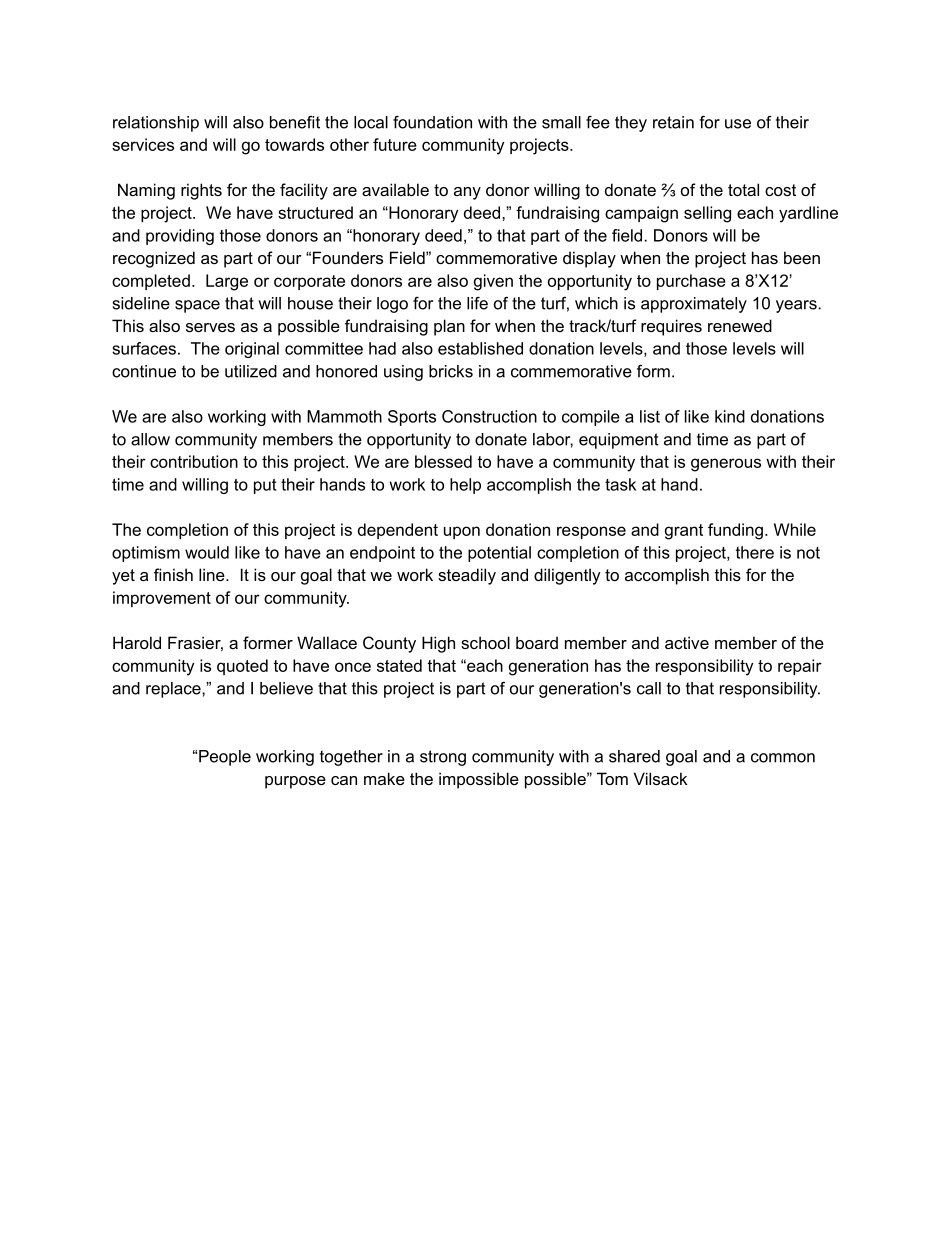 The width and height of the screenshot is (952, 1233). What do you see at coordinates (156, 124) in the screenshot?
I see `relationship` at bounding box center [156, 124].
